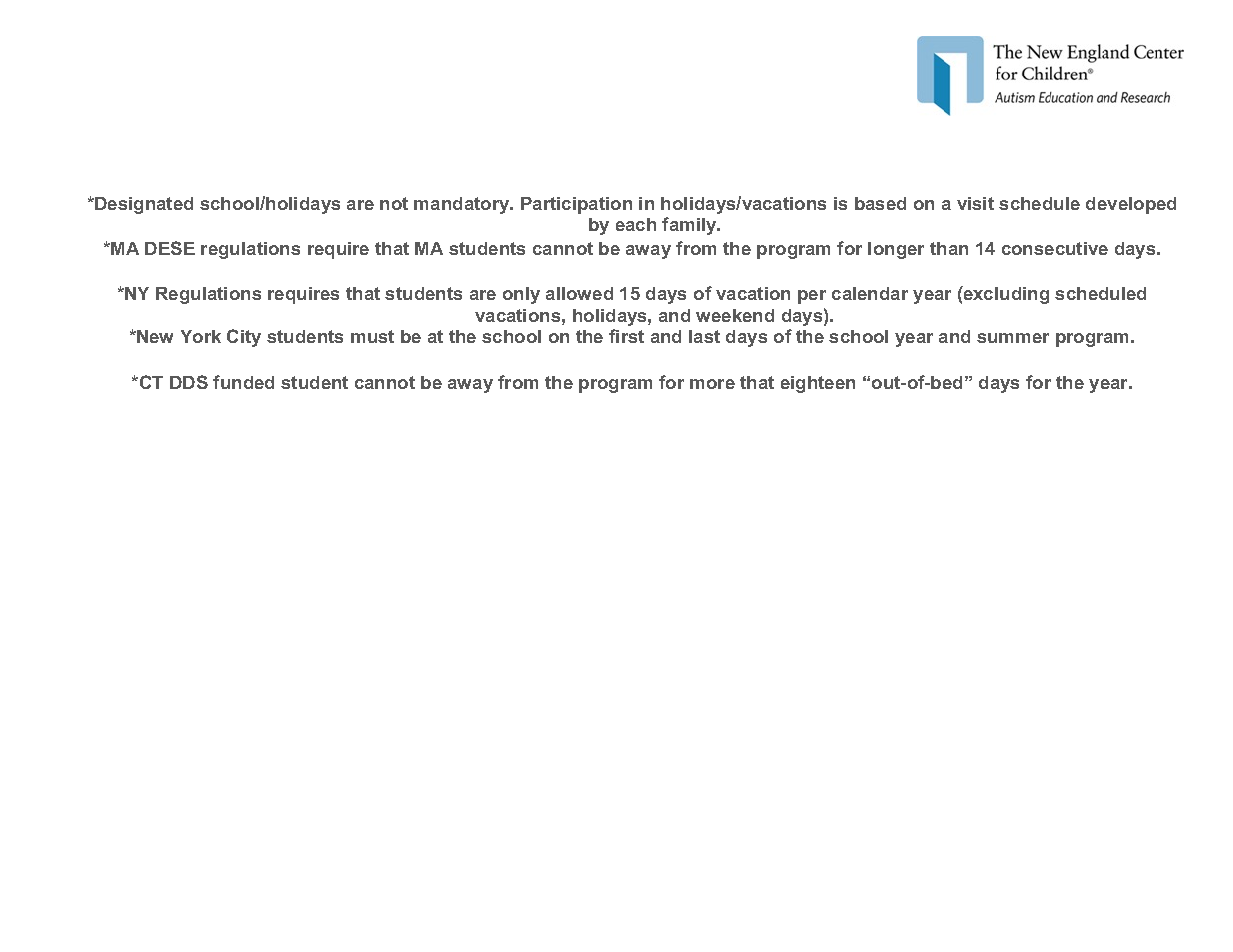 The image size is (1233, 952). Describe the element at coordinates (735, 315) in the page. I see `weekend` at that location.
